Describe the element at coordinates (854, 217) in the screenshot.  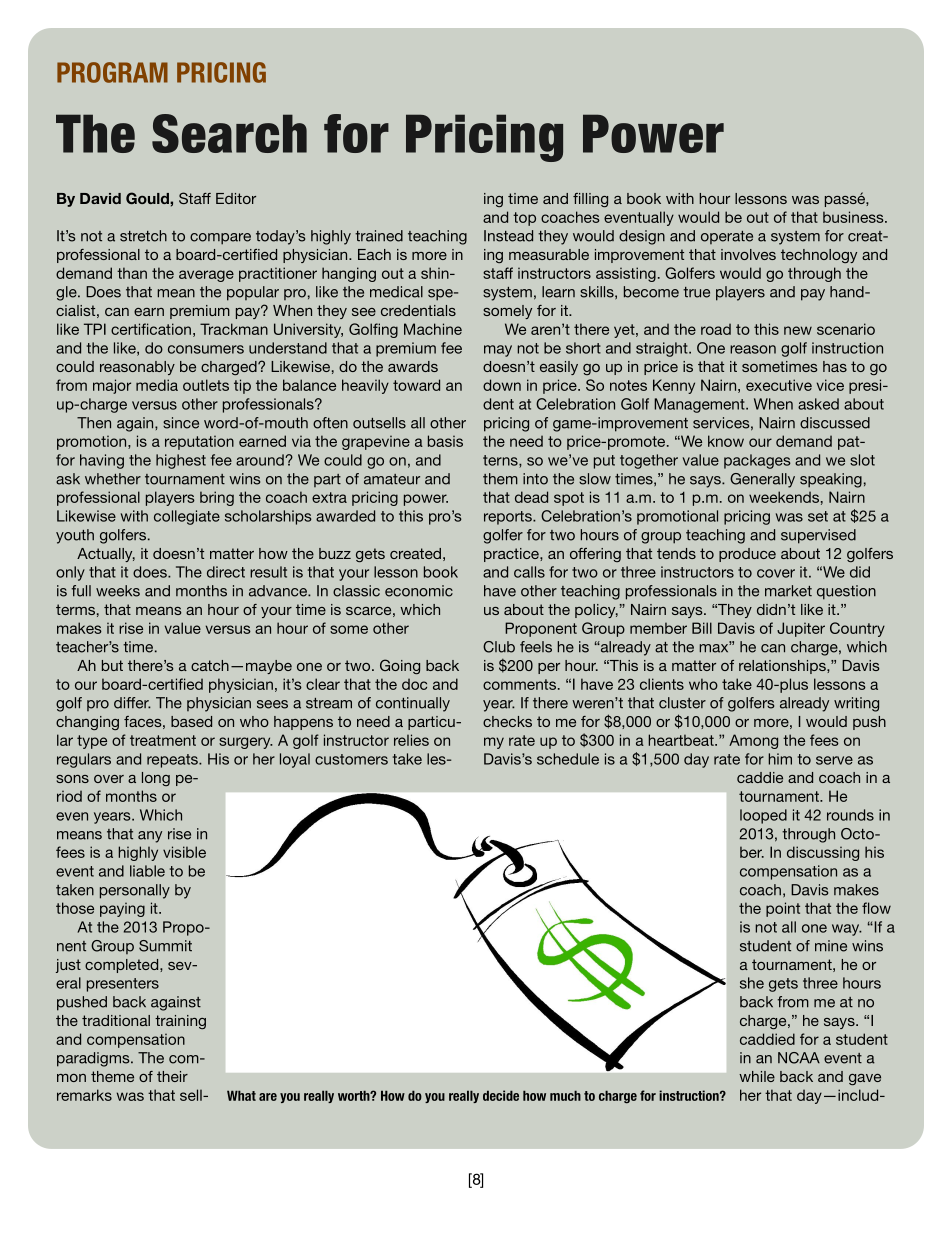
I see `business` at that location.
